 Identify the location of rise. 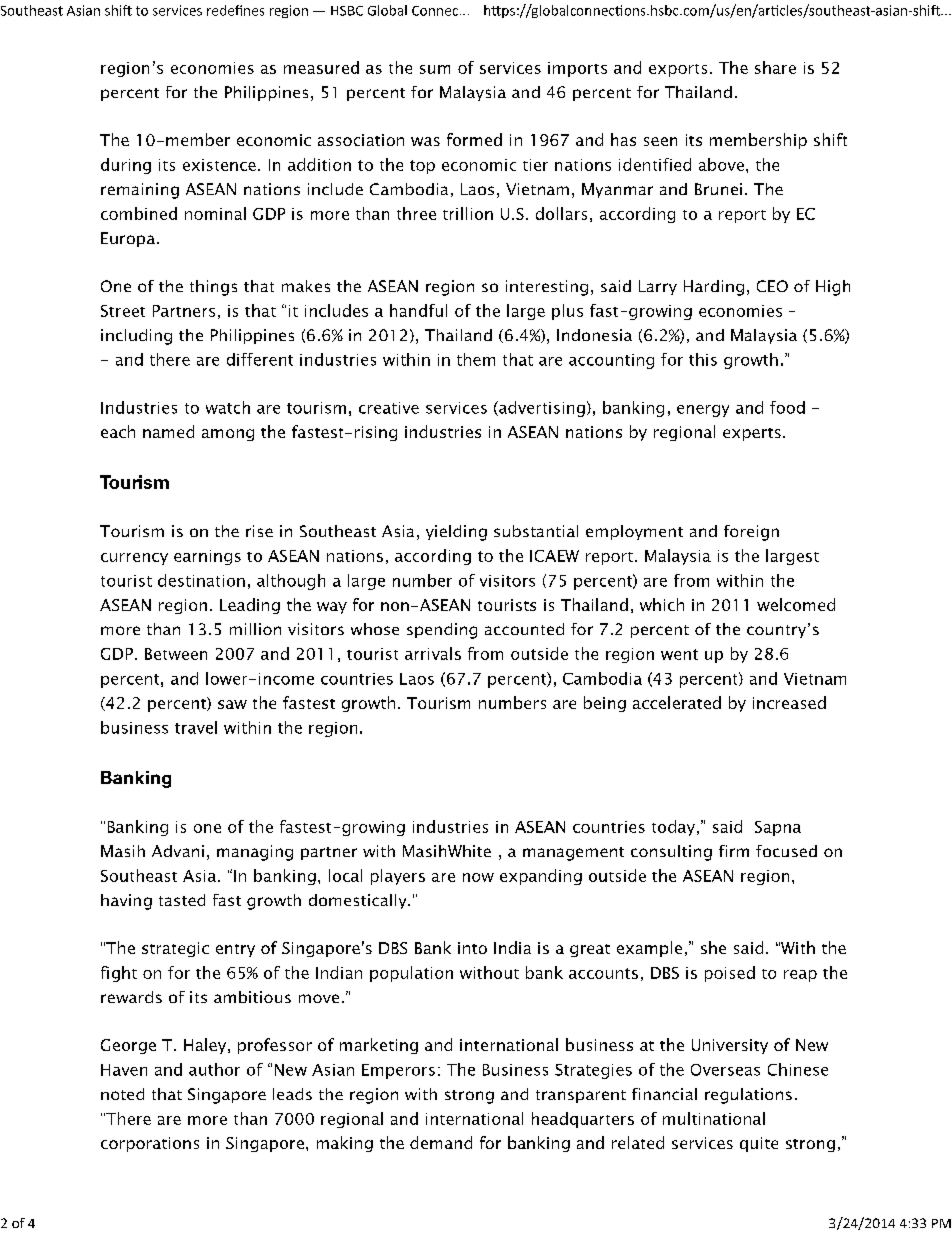
(259, 531).
